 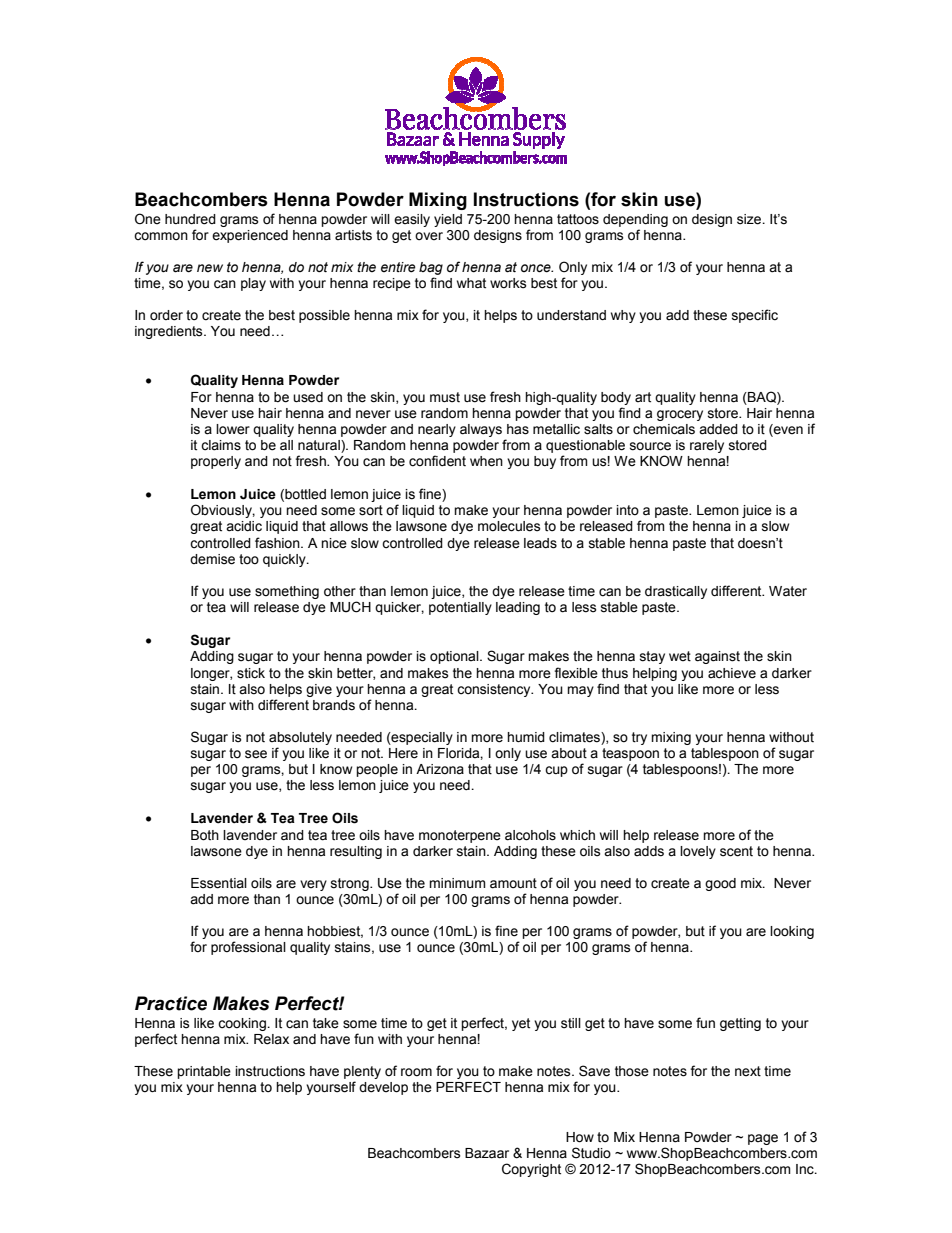 What do you see at coordinates (471, 283) in the screenshot?
I see `what` at bounding box center [471, 283].
